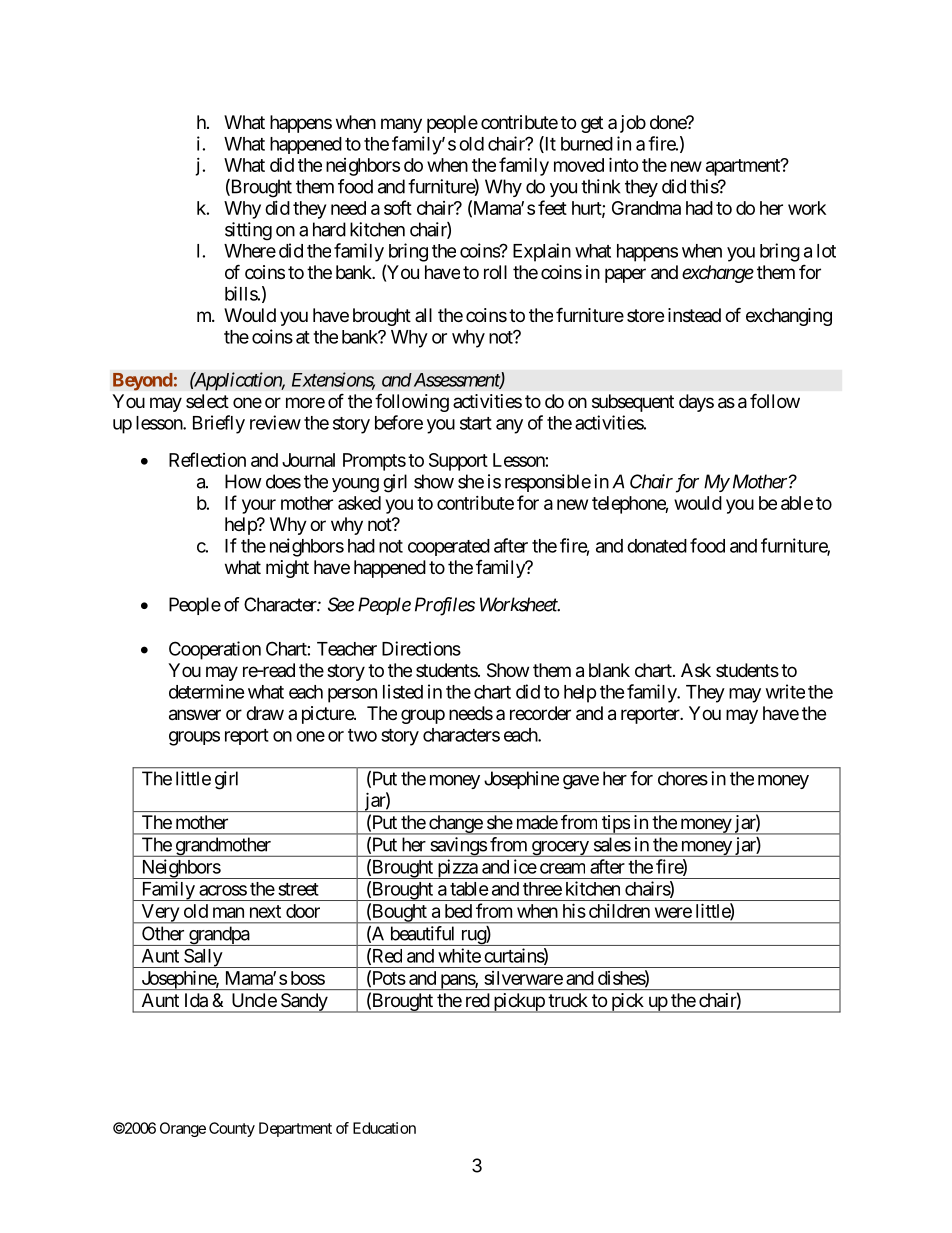 Image resolution: width=952 pixels, height=1233 pixels. Describe the element at coordinates (785, 691) in the image. I see `write` at that location.
